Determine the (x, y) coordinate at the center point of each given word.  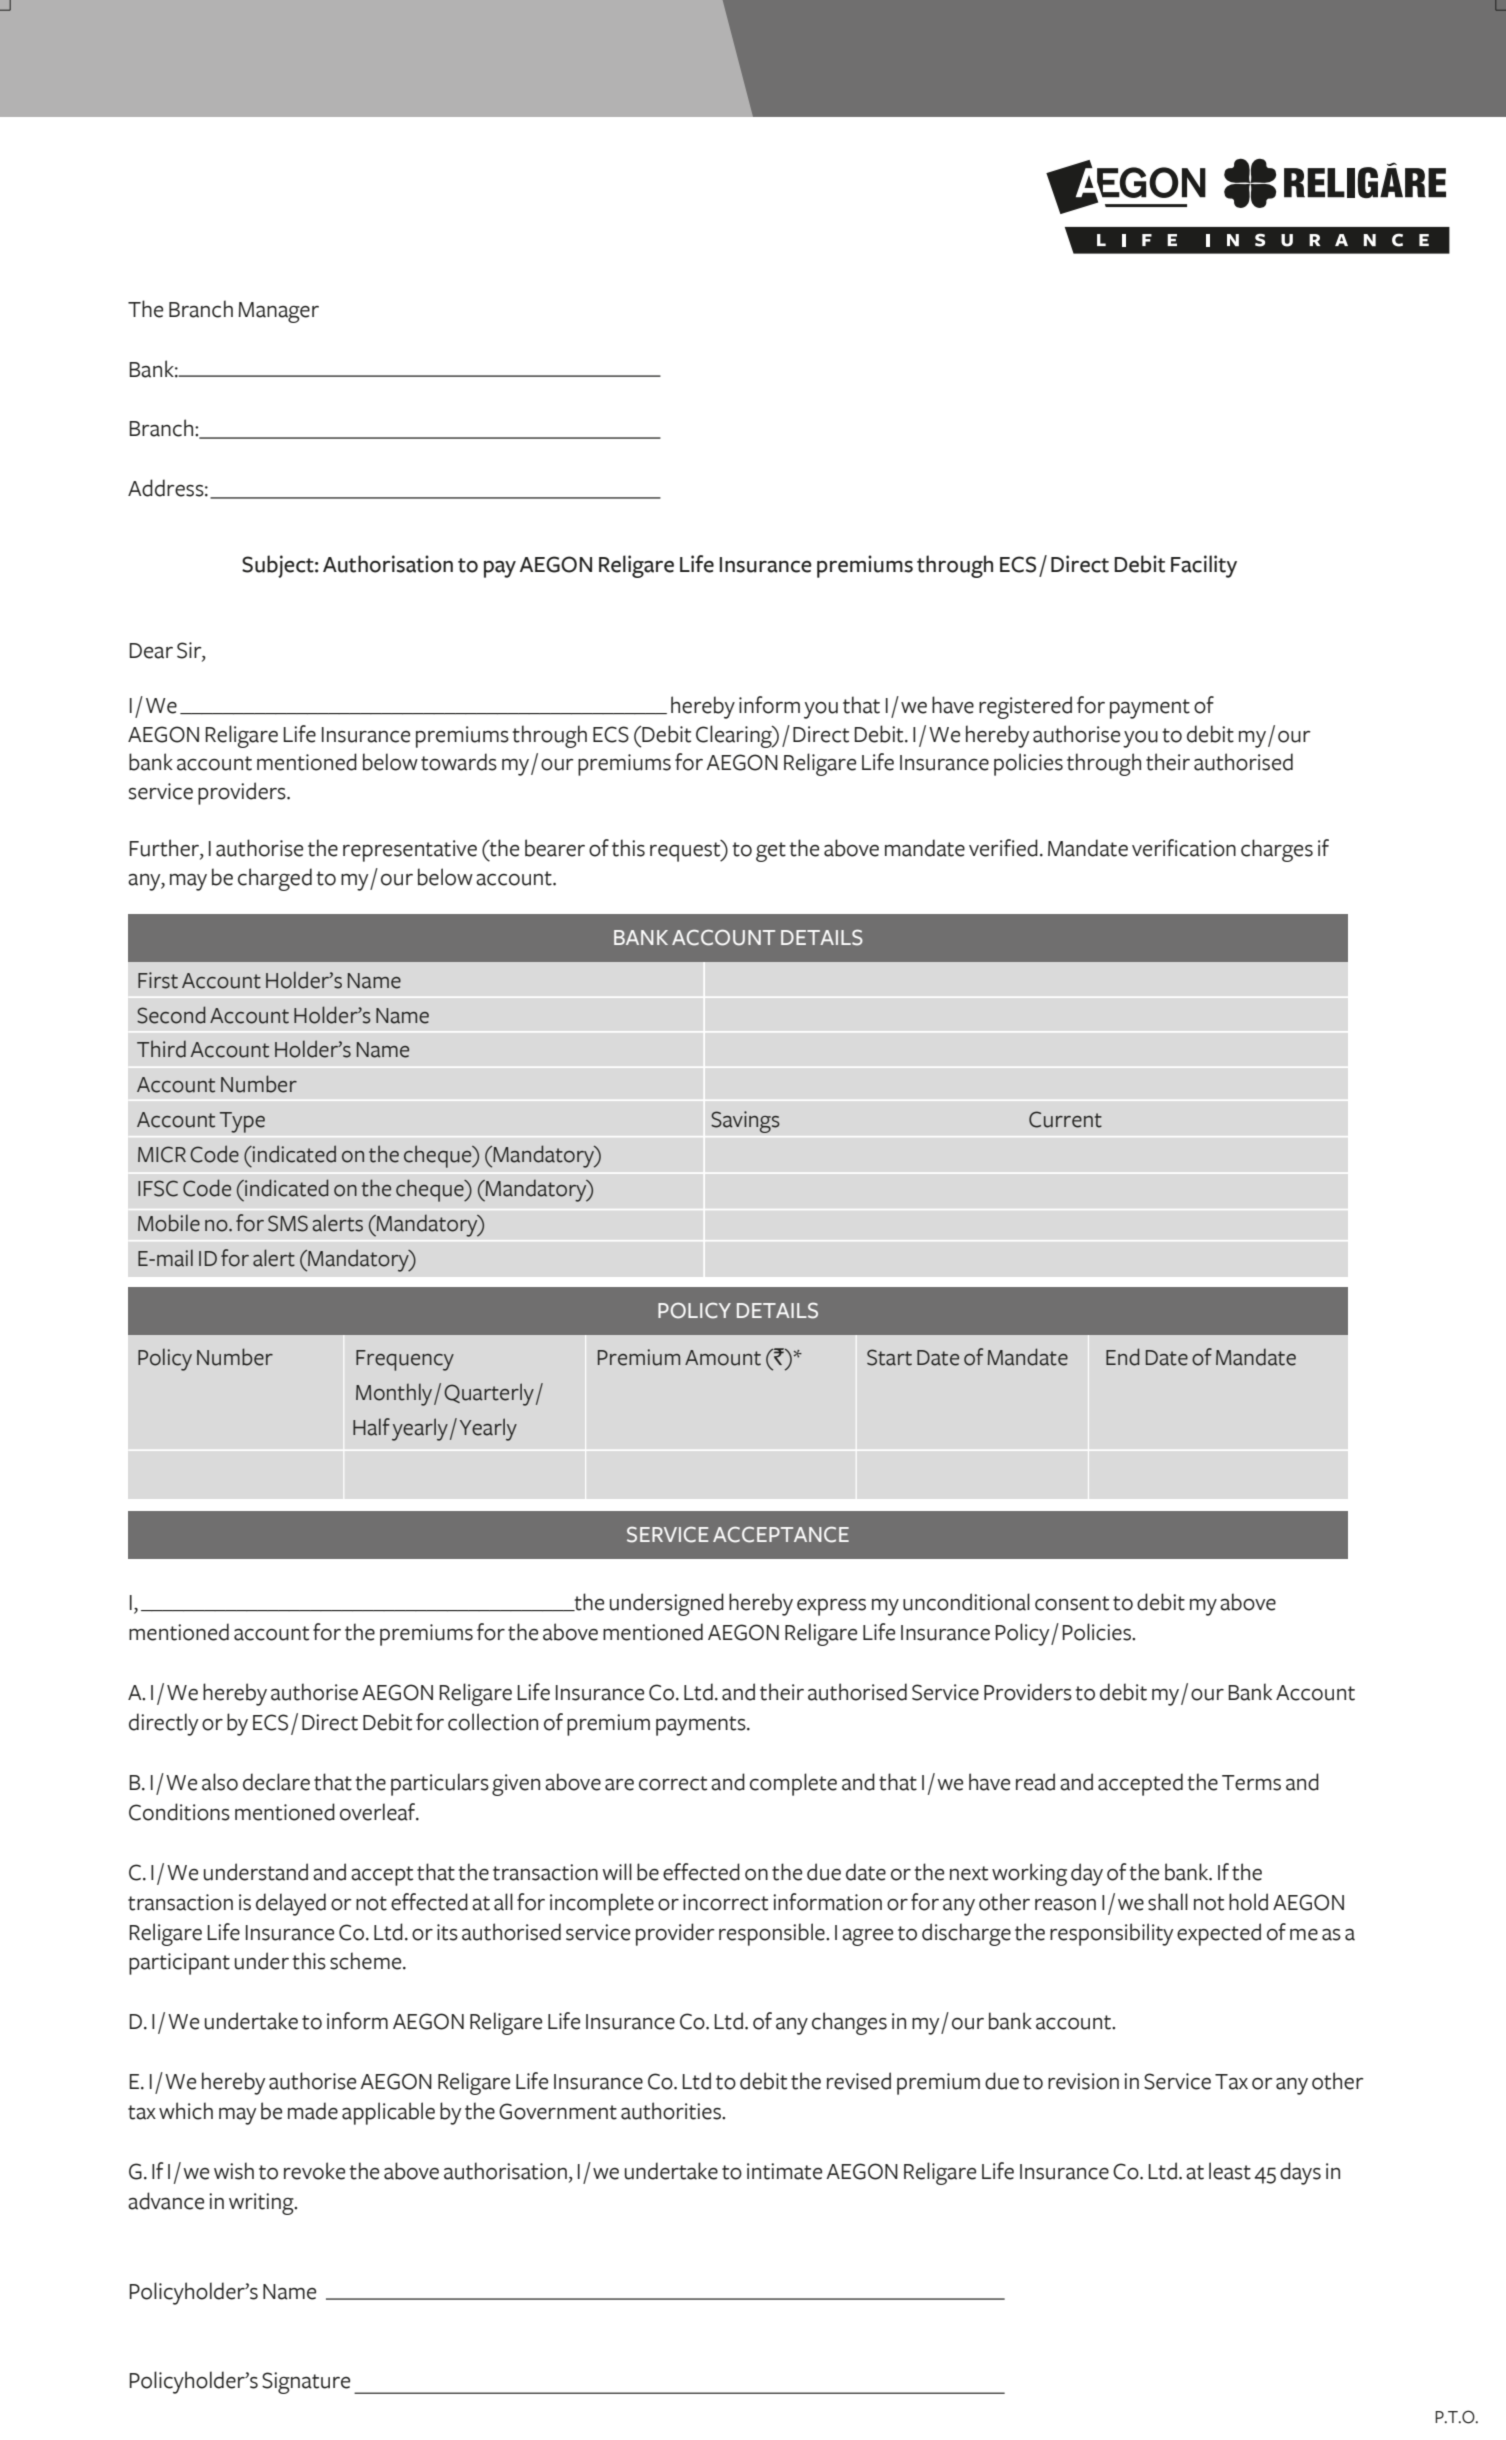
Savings (745, 1122)
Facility (1204, 566)
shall (1168, 1902)
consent (1072, 1603)
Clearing (735, 736)
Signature (306, 2383)
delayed (291, 1904)
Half (371, 1427)
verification (1184, 848)
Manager (278, 312)
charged (275, 879)
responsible (773, 1934)
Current (1065, 1119)
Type (242, 1122)
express (831, 1607)
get (771, 852)
